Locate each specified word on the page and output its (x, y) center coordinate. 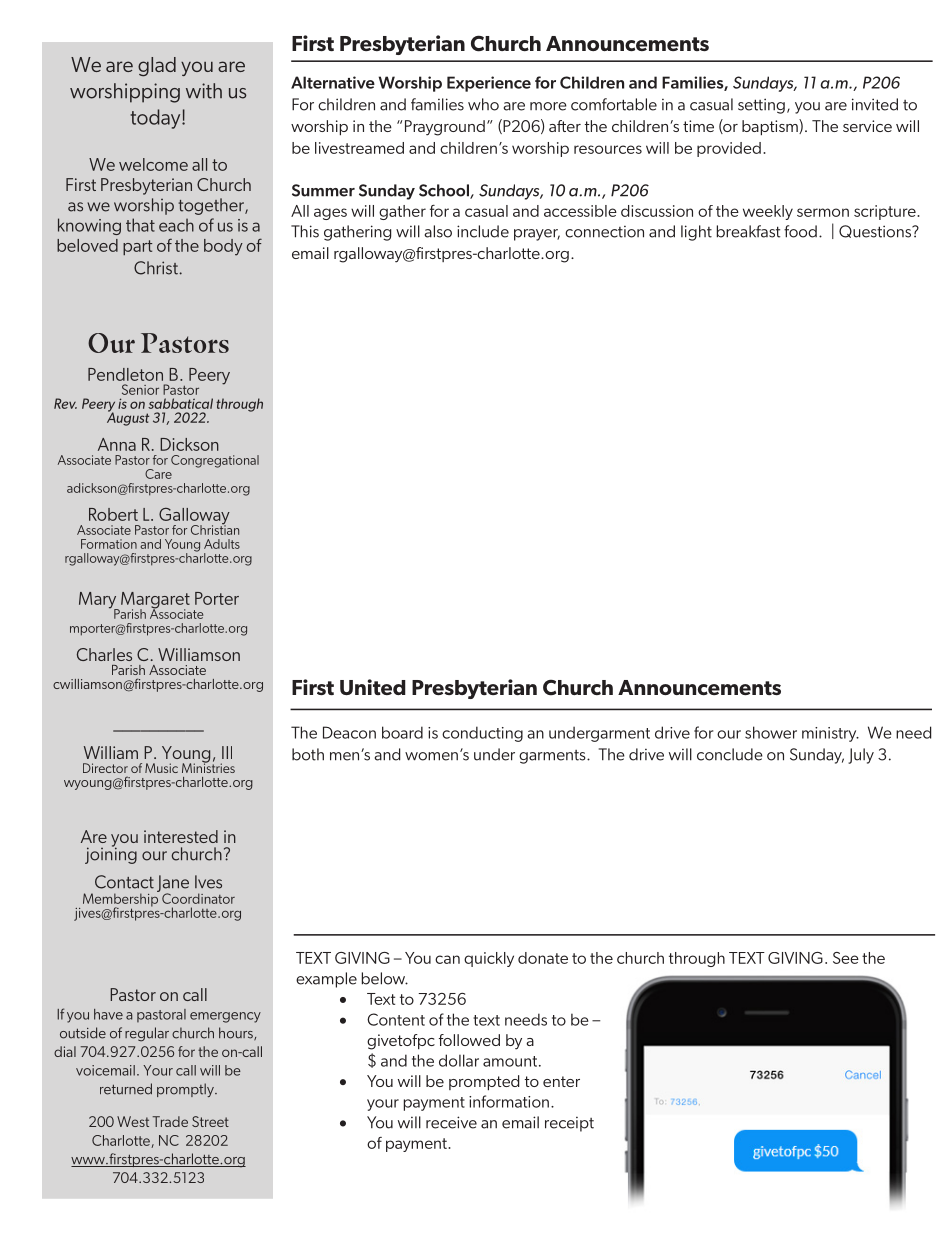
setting (761, 106)
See (846, 958)
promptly (186, 1090)
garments (553, 757)
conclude (730, 754)
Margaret (154, 601)
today (156, 119)
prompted (484, 1082)
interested (181, 836)
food (800, 231)
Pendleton (125, 374)
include (483, 231)
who (483, 104)
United (373, 687)
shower (771, 732)
